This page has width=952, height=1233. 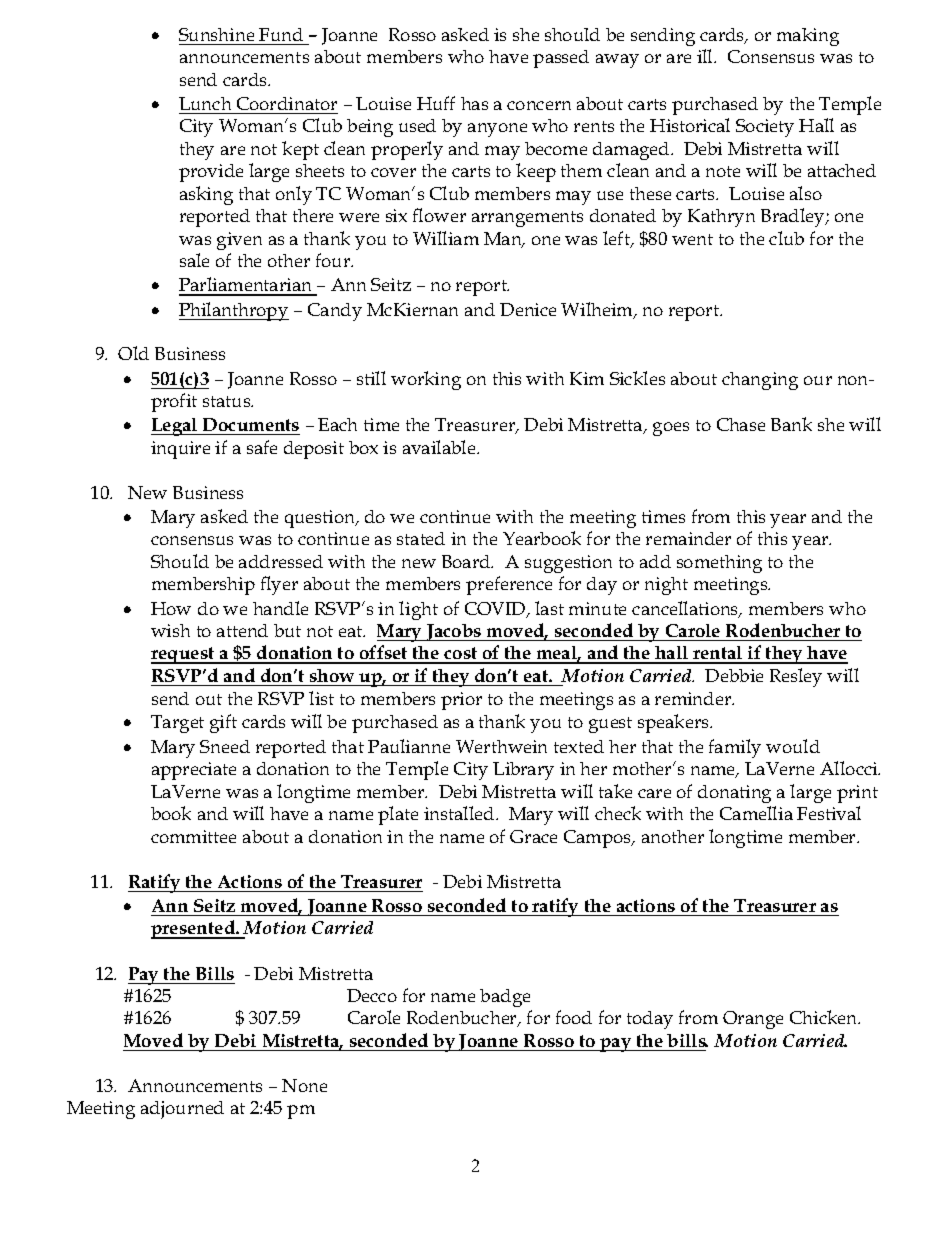 What do you see at coordinates (808, 37) in the page?
I see `making` at bounding box center [808, 37].
